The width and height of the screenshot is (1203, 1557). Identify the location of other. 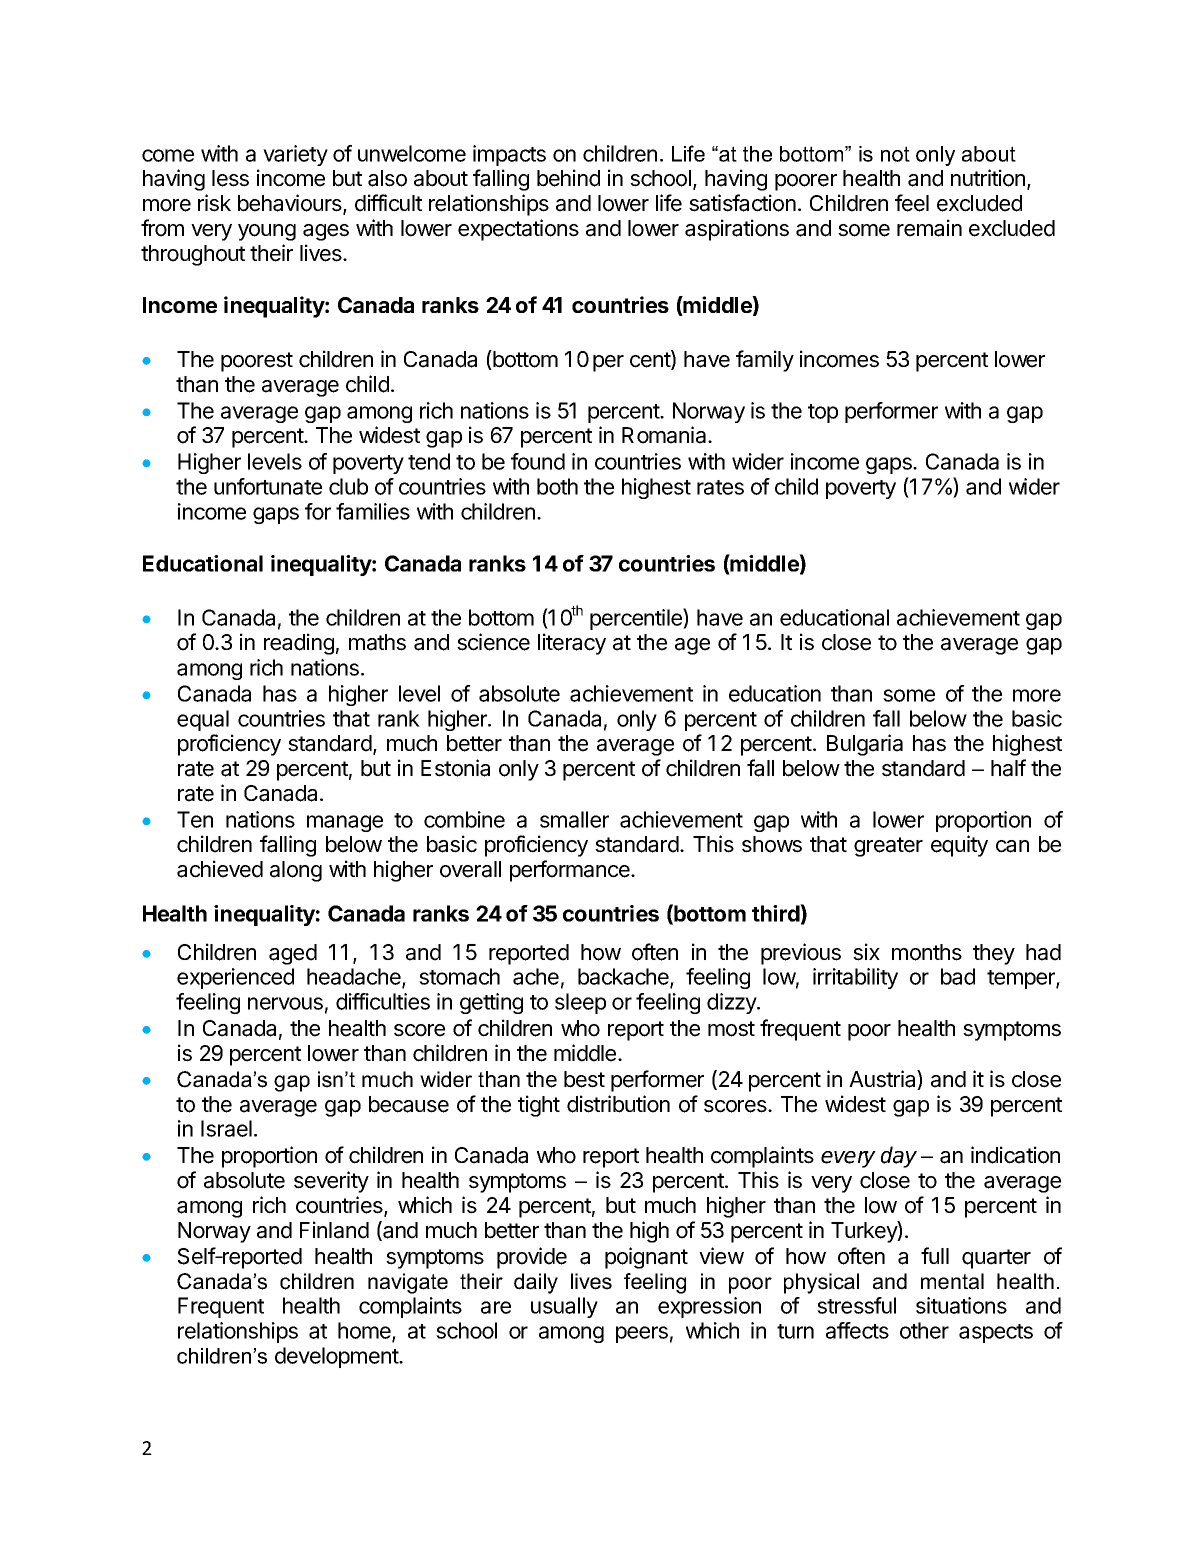
(924, 1330).
